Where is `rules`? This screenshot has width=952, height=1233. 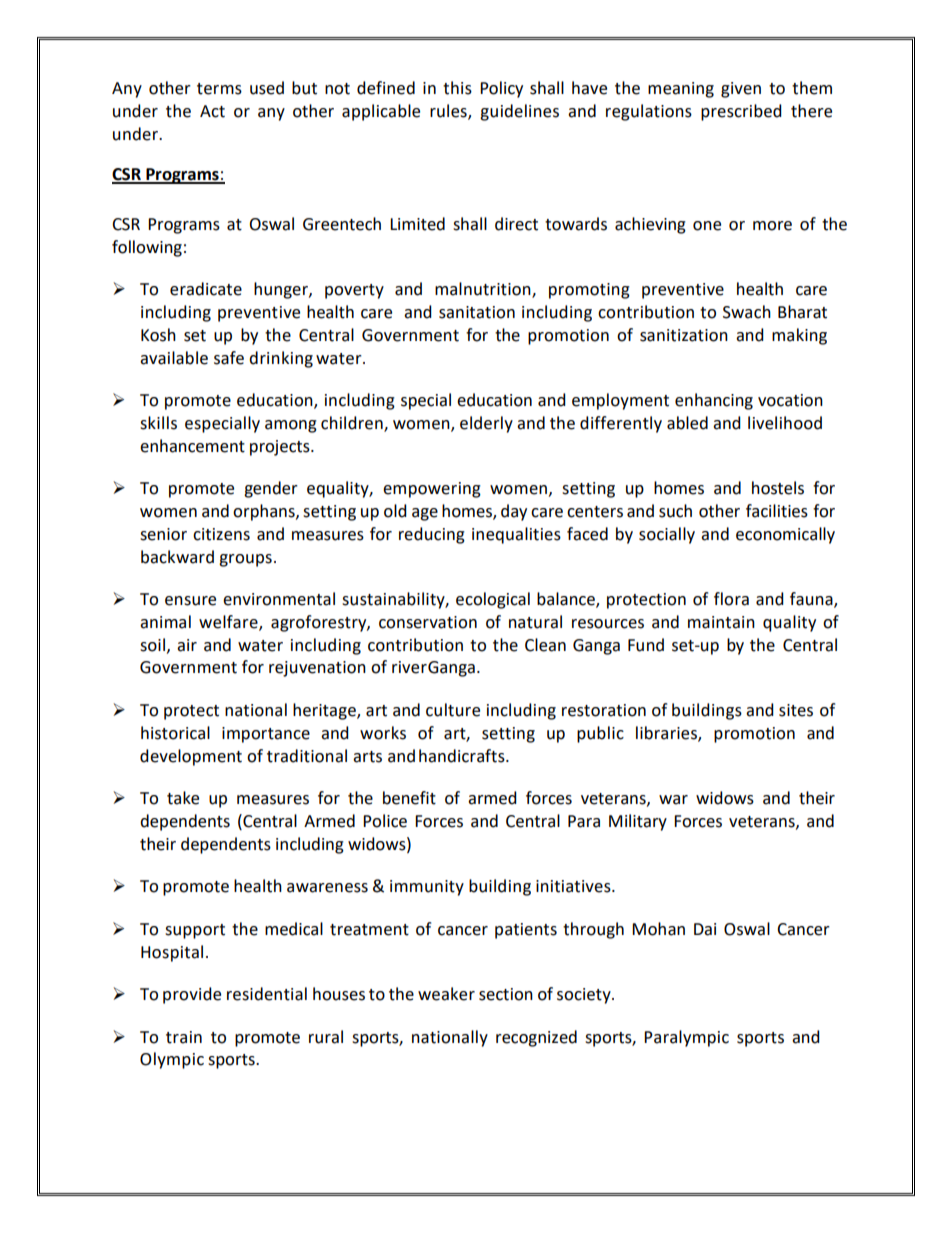 rules is located at coordinates (449, 111).
